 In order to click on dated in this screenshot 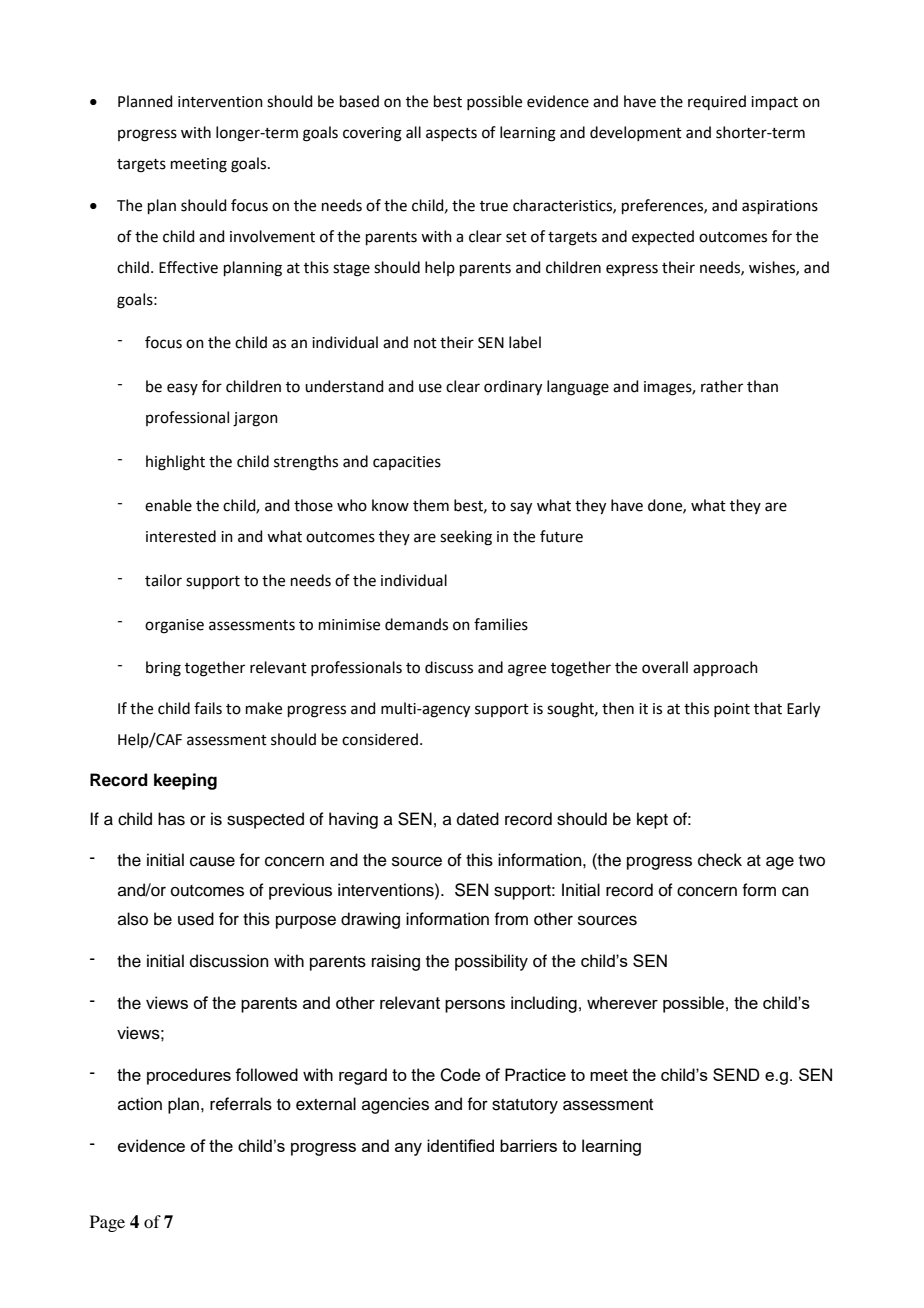, I will do `click(478, 819)`.
